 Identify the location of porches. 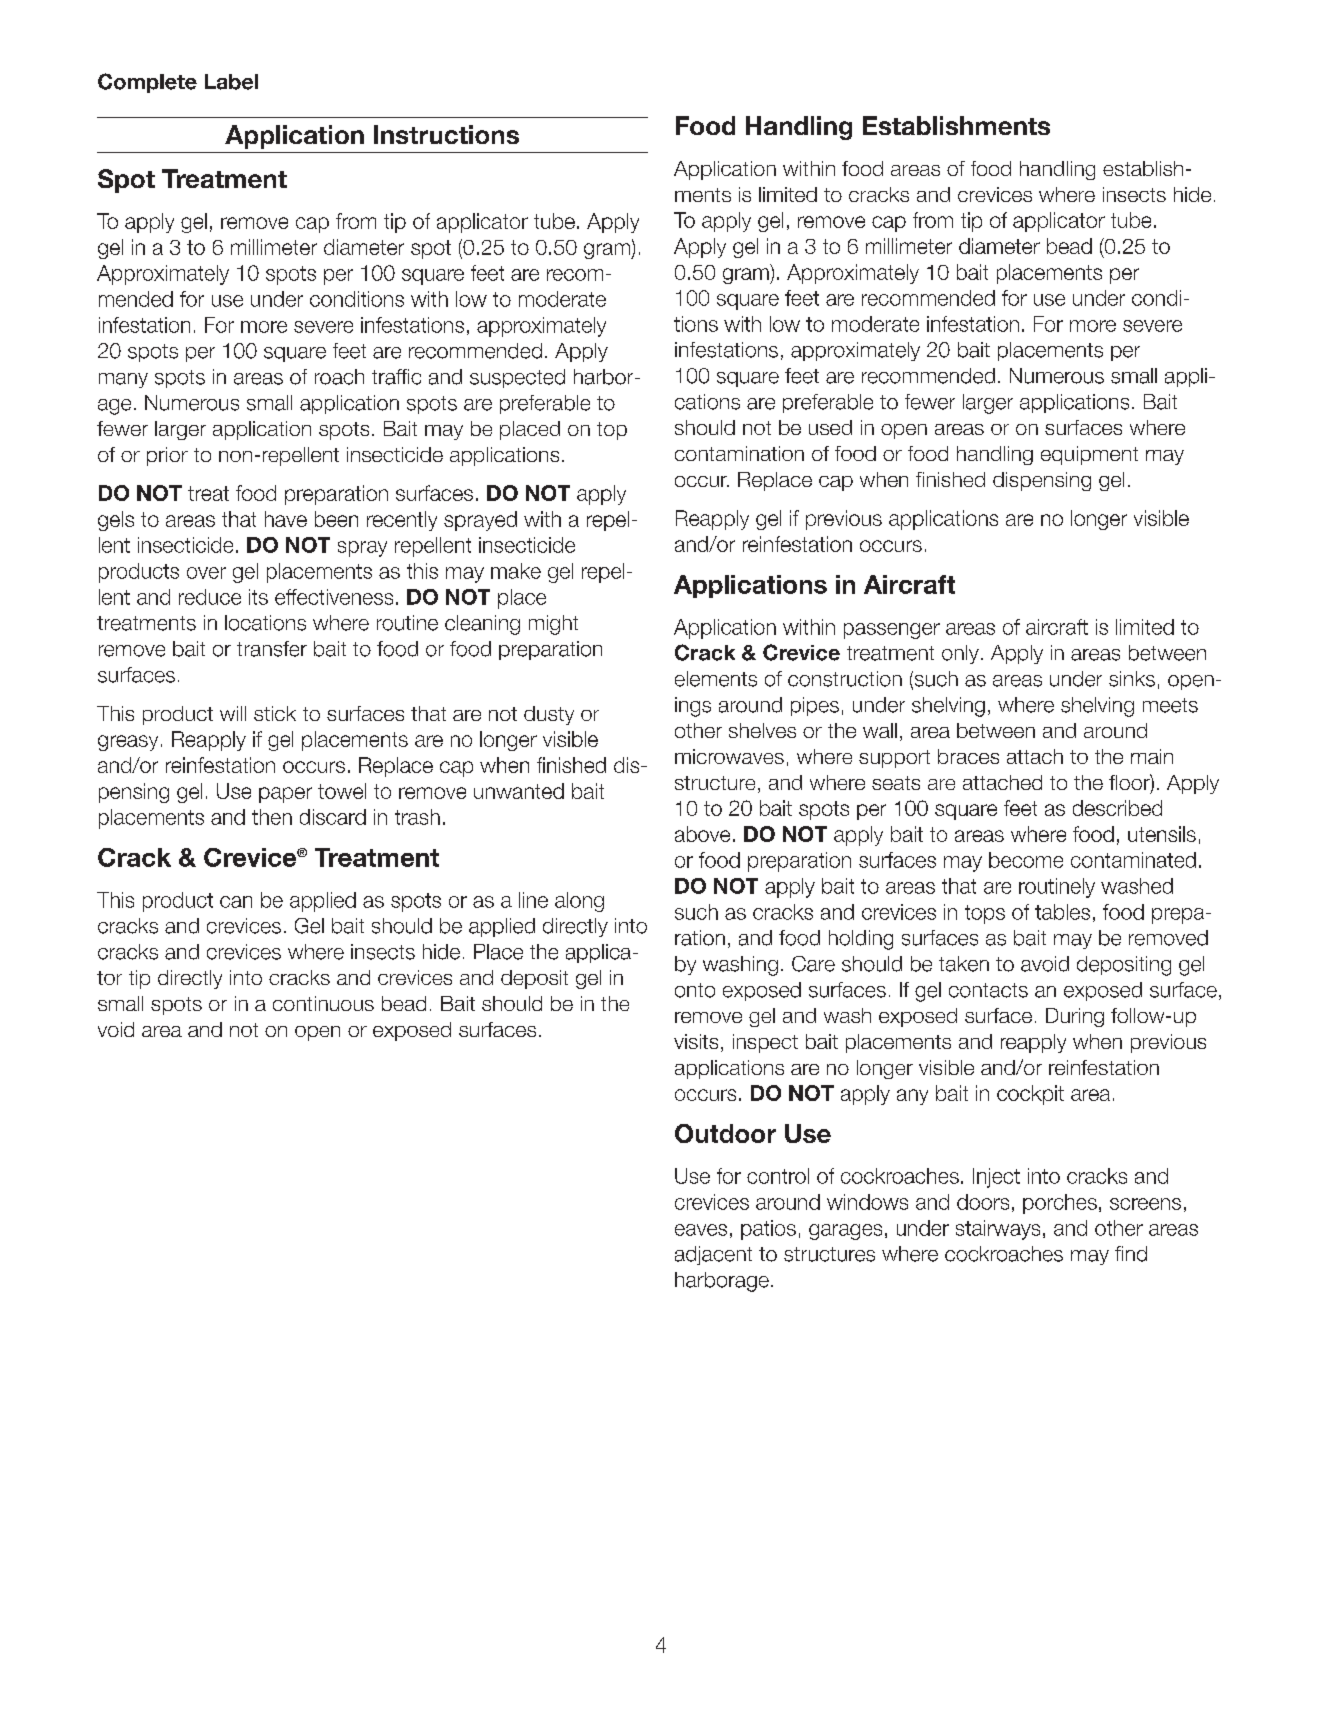
(1060, 1204).
